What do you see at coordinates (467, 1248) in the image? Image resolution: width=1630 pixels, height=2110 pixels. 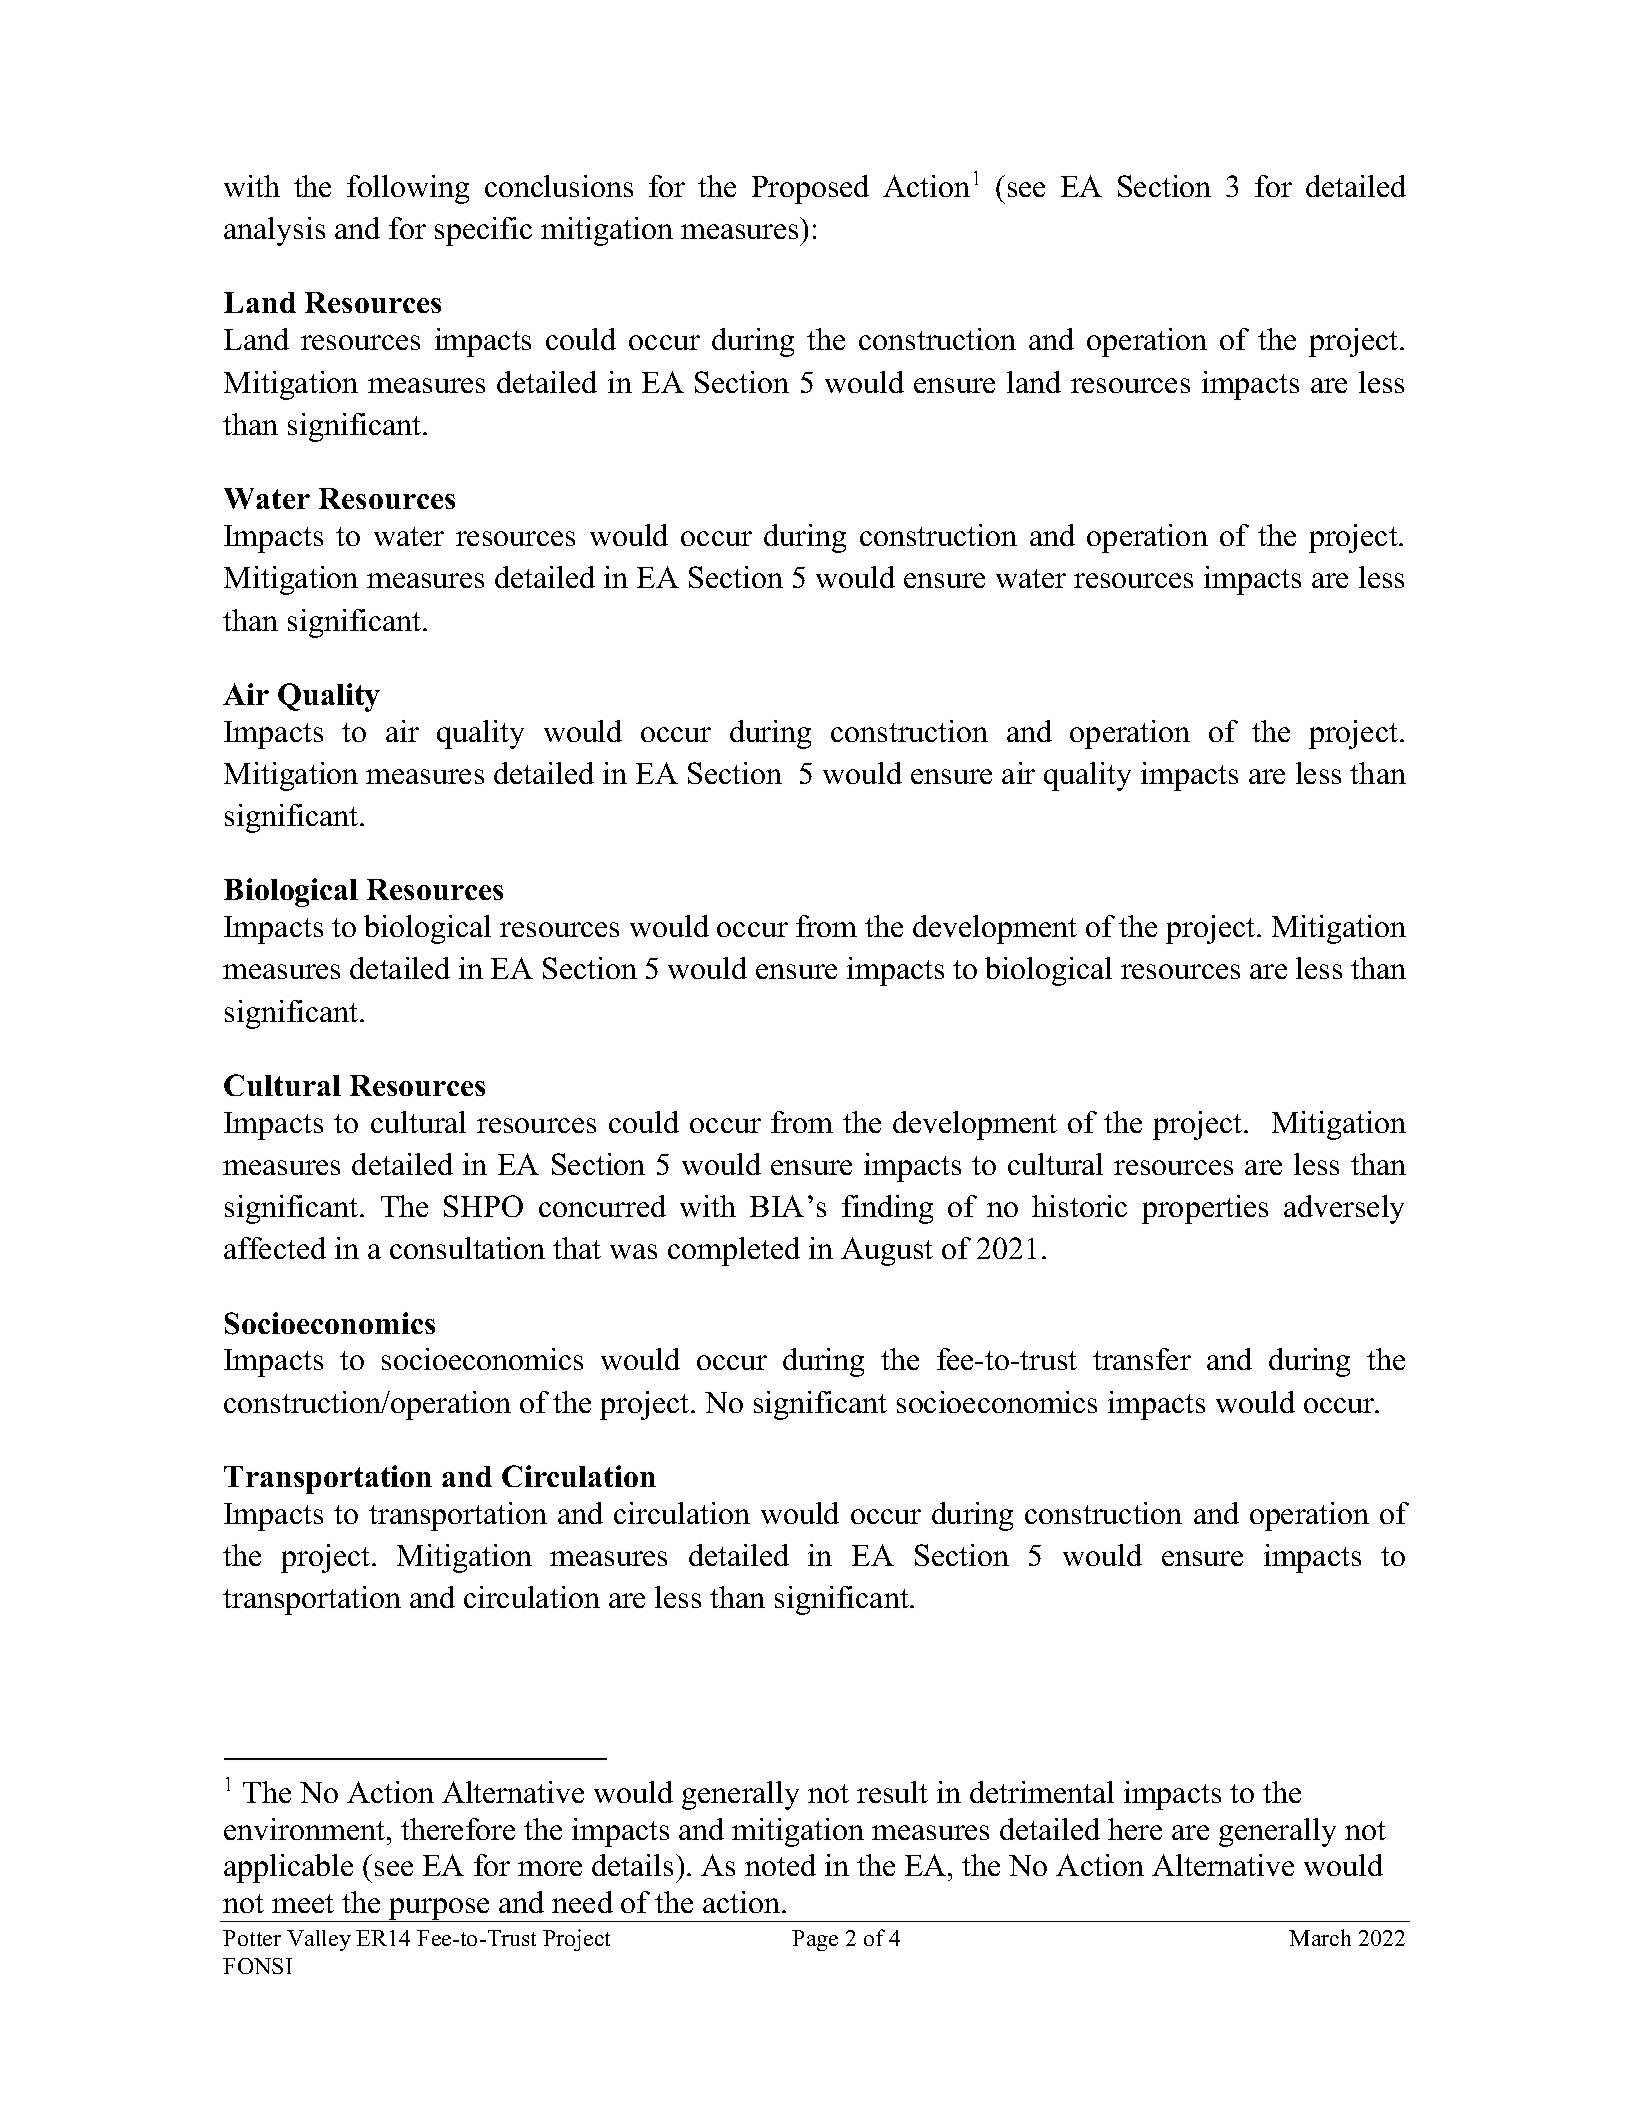 I see `consultation` at bounding box center [467, 1248].
